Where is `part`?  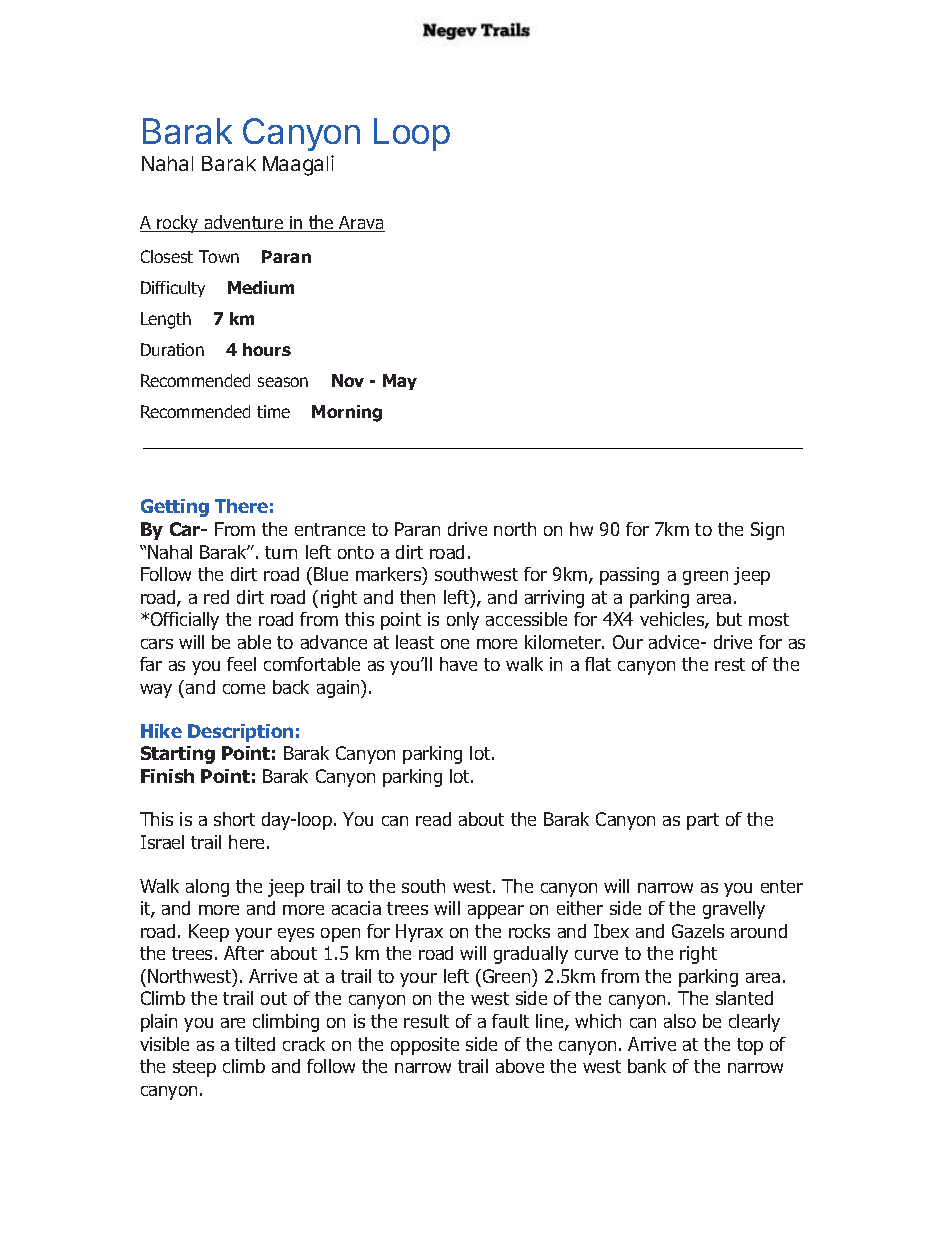 part is located at coordinates (703, 821).
